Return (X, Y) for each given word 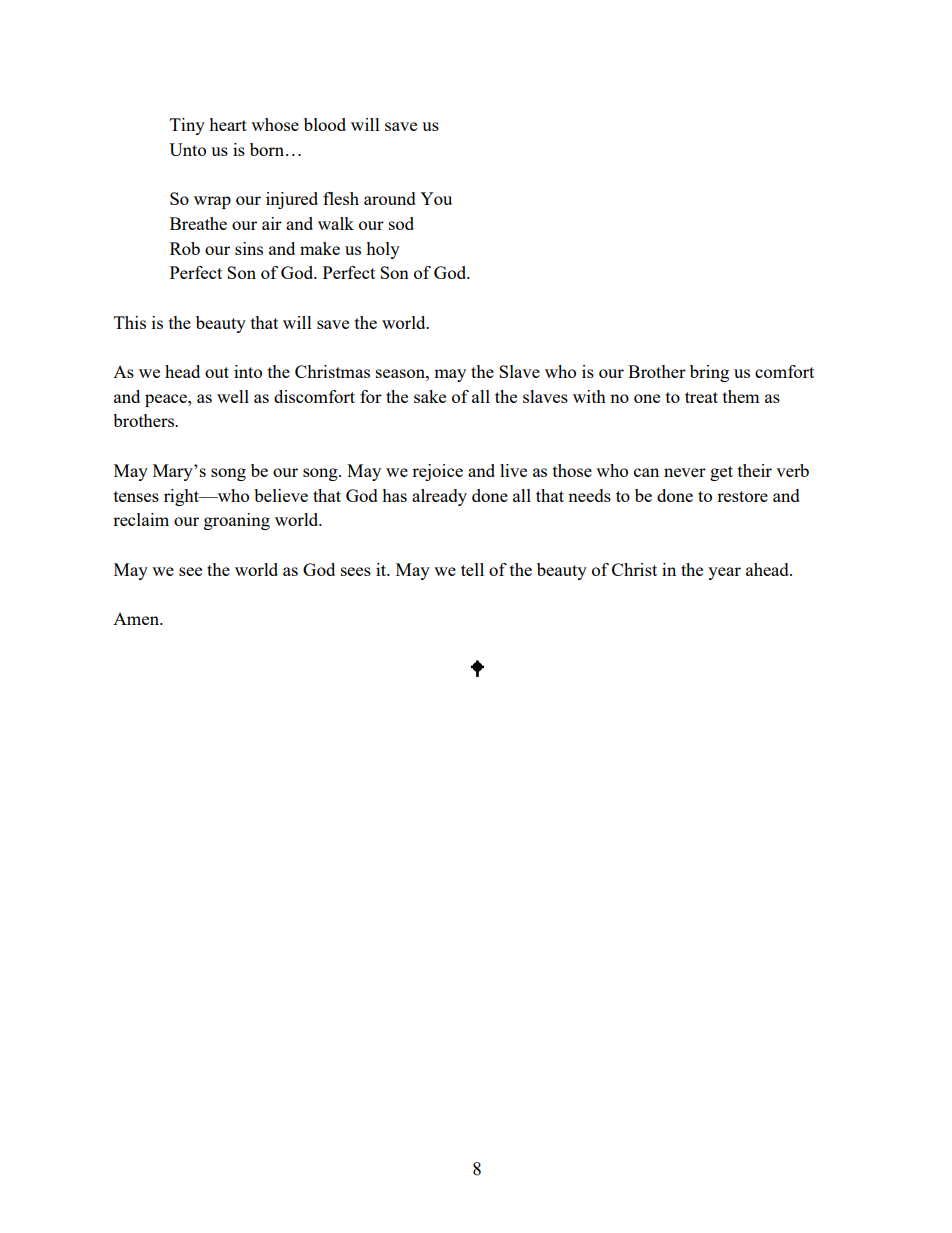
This (130, 322)
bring (709, 373)
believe (281, 495)
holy (383, 250)
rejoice (437, 472)
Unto (187, 149)
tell (472, 569)
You (436, 198)
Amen (137, 619)
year (724, 573)
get (721, 473)
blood (325, 124)
